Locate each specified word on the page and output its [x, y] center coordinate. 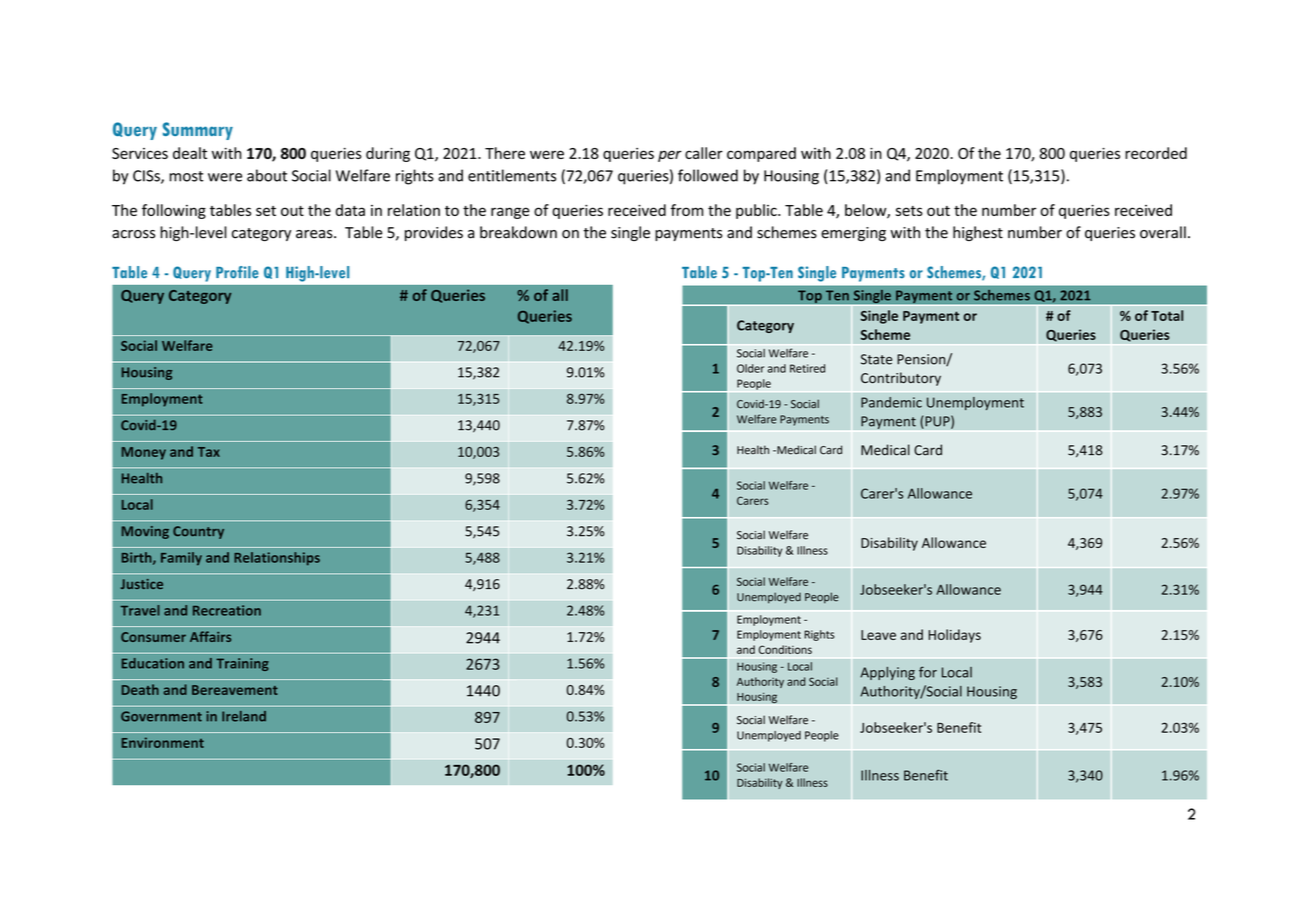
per [670, 156]
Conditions [785, 649]
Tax [209, 452]
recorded [1156, 153]
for [928, 672]
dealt [190, 153]
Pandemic [891, 402]
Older [750, 368]
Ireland [244, 716]
